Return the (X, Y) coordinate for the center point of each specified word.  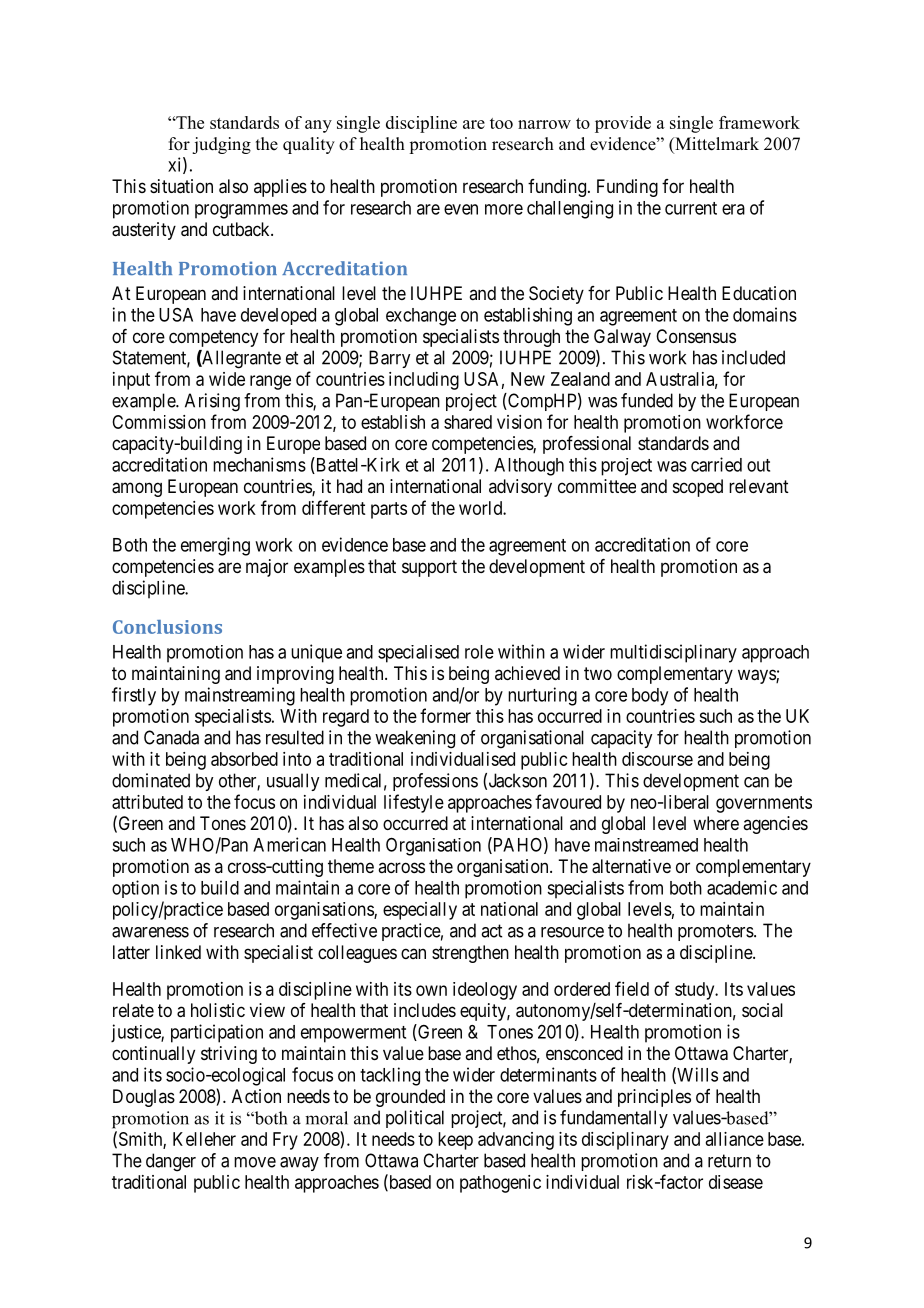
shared (468, 422)
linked (178, 952)
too (501, 123)
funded (647, 400)
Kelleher (204, 1139)
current (691, 208)
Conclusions (167, 627)
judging (221, 145)
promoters (716, 932)
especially (420, 911)
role (479, 652)
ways (757, 676)
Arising (212, 402)
